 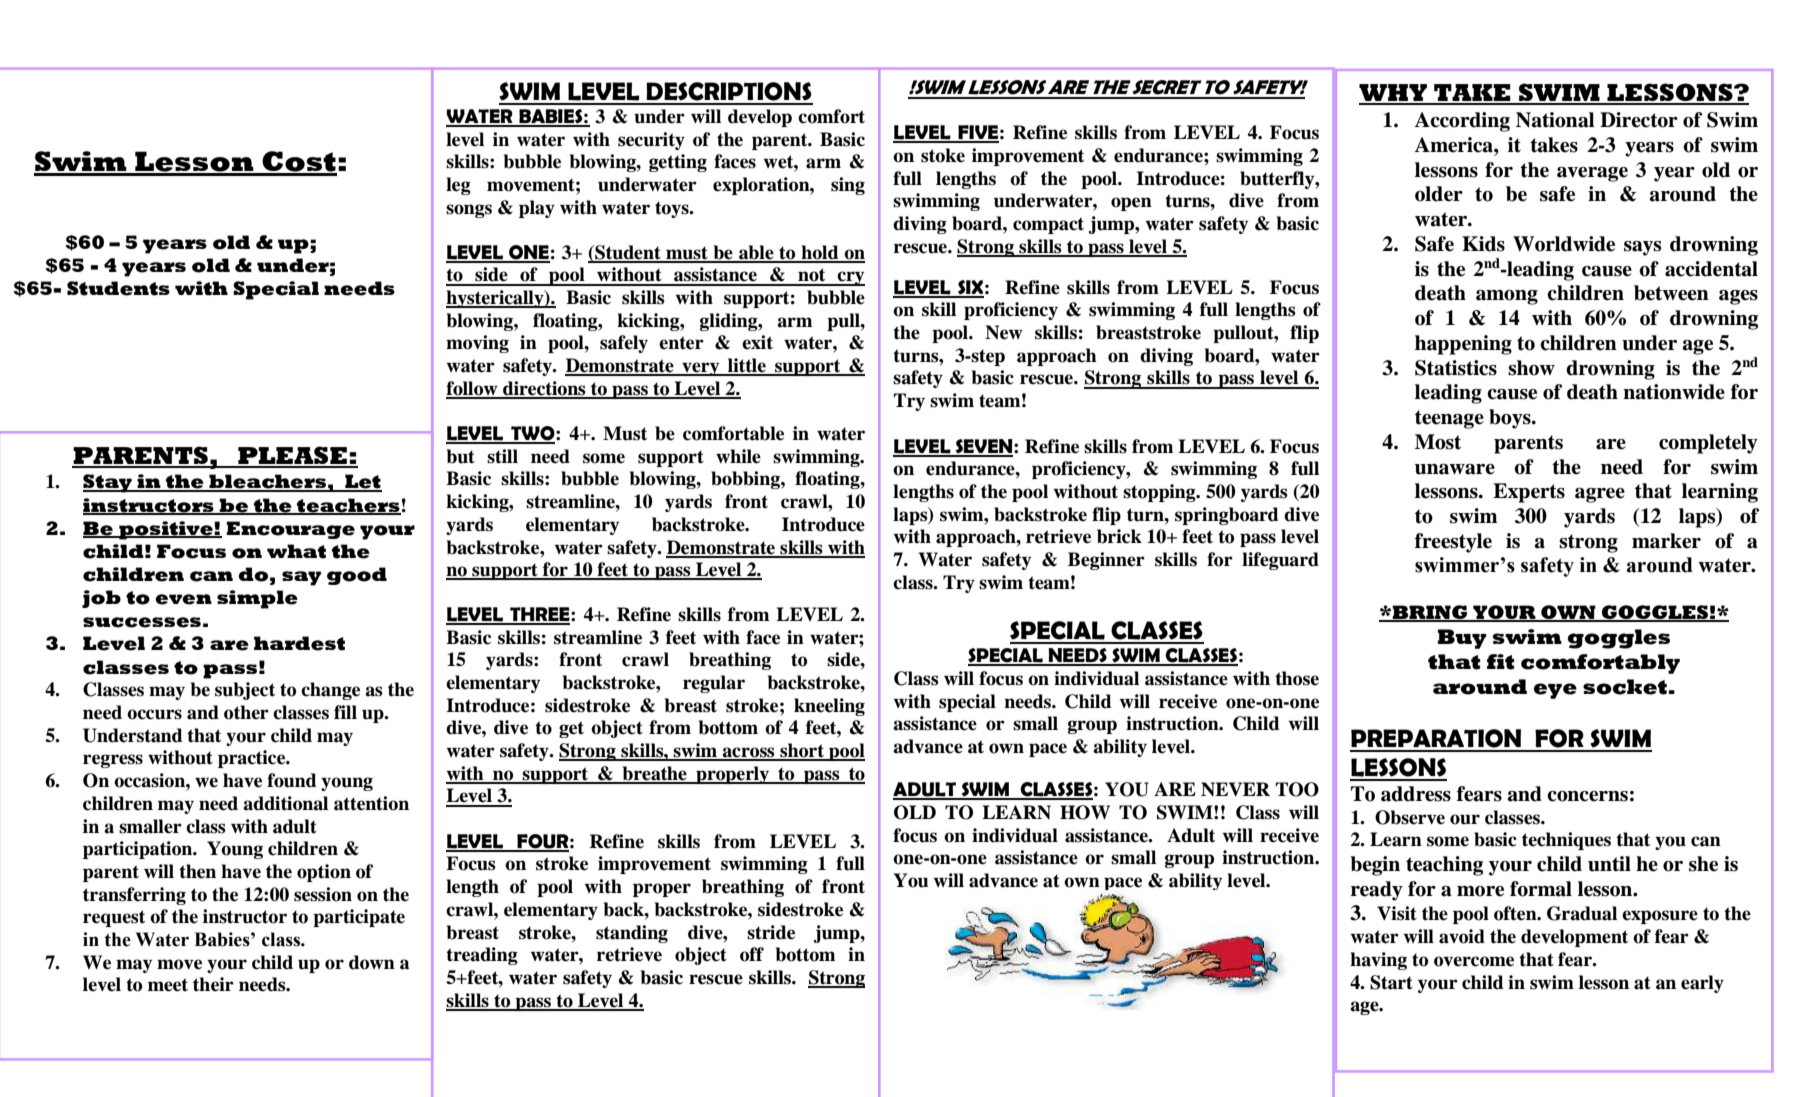 I want to click on down, so click(x=372, y=962).
